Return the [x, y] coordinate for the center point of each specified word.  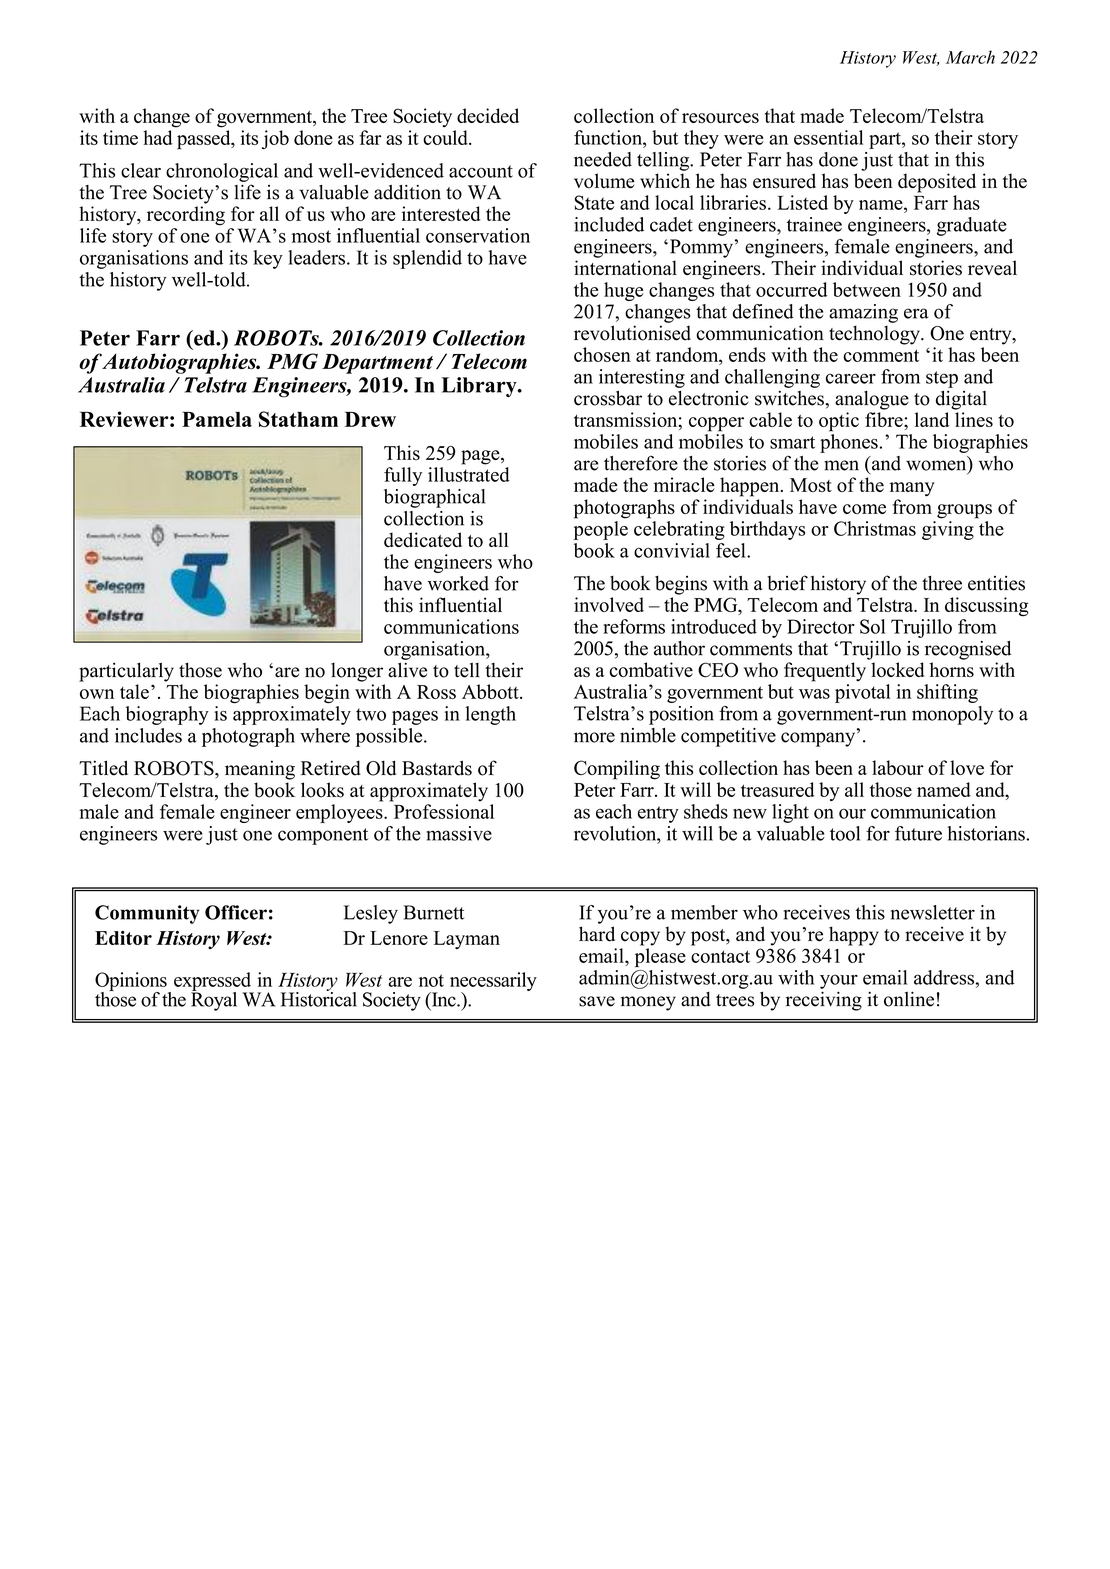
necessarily [493, 982]
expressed [214, 982]
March [970, 57]
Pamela [217, 419]
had [157, 137]
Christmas [875, 528]
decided [488, 115]
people [601, 530]
